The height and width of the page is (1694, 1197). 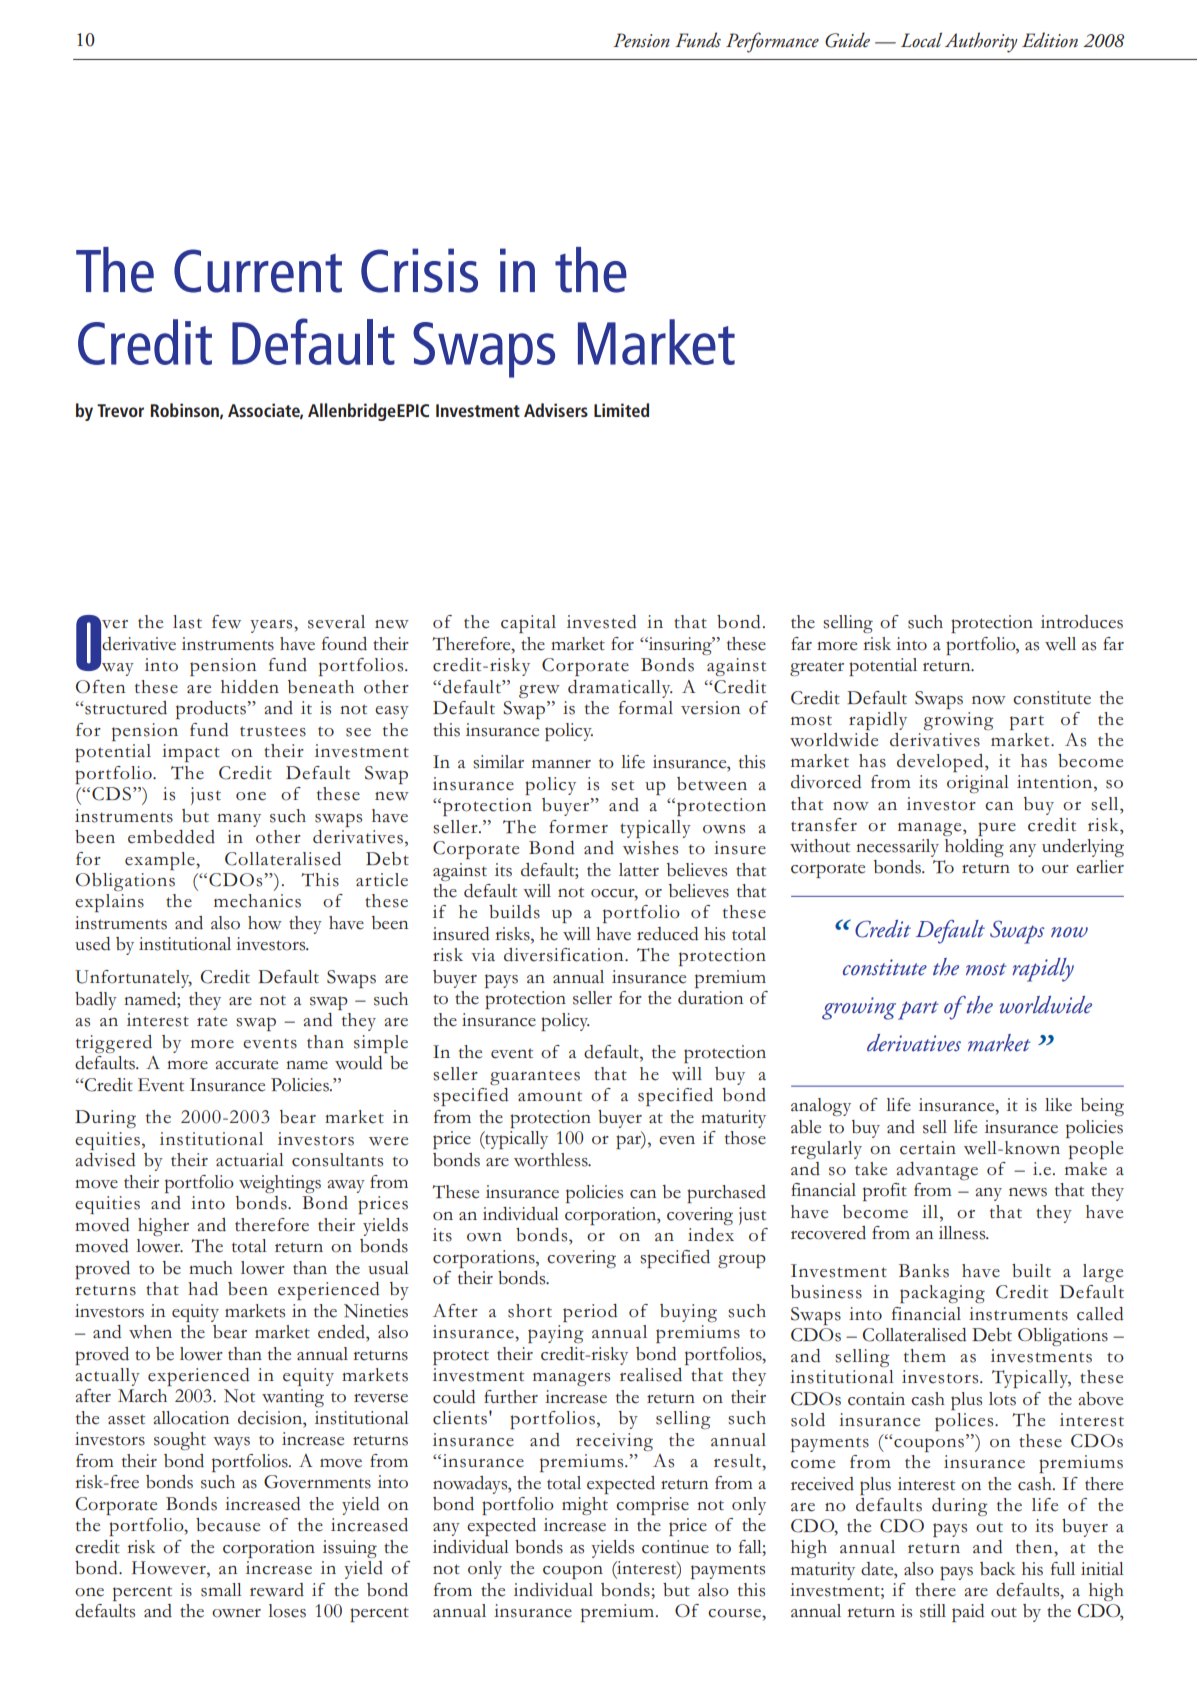 What do you see at coordinates (772, 42) in the page?
I see `Performance` at bounding box center [772, 42].
